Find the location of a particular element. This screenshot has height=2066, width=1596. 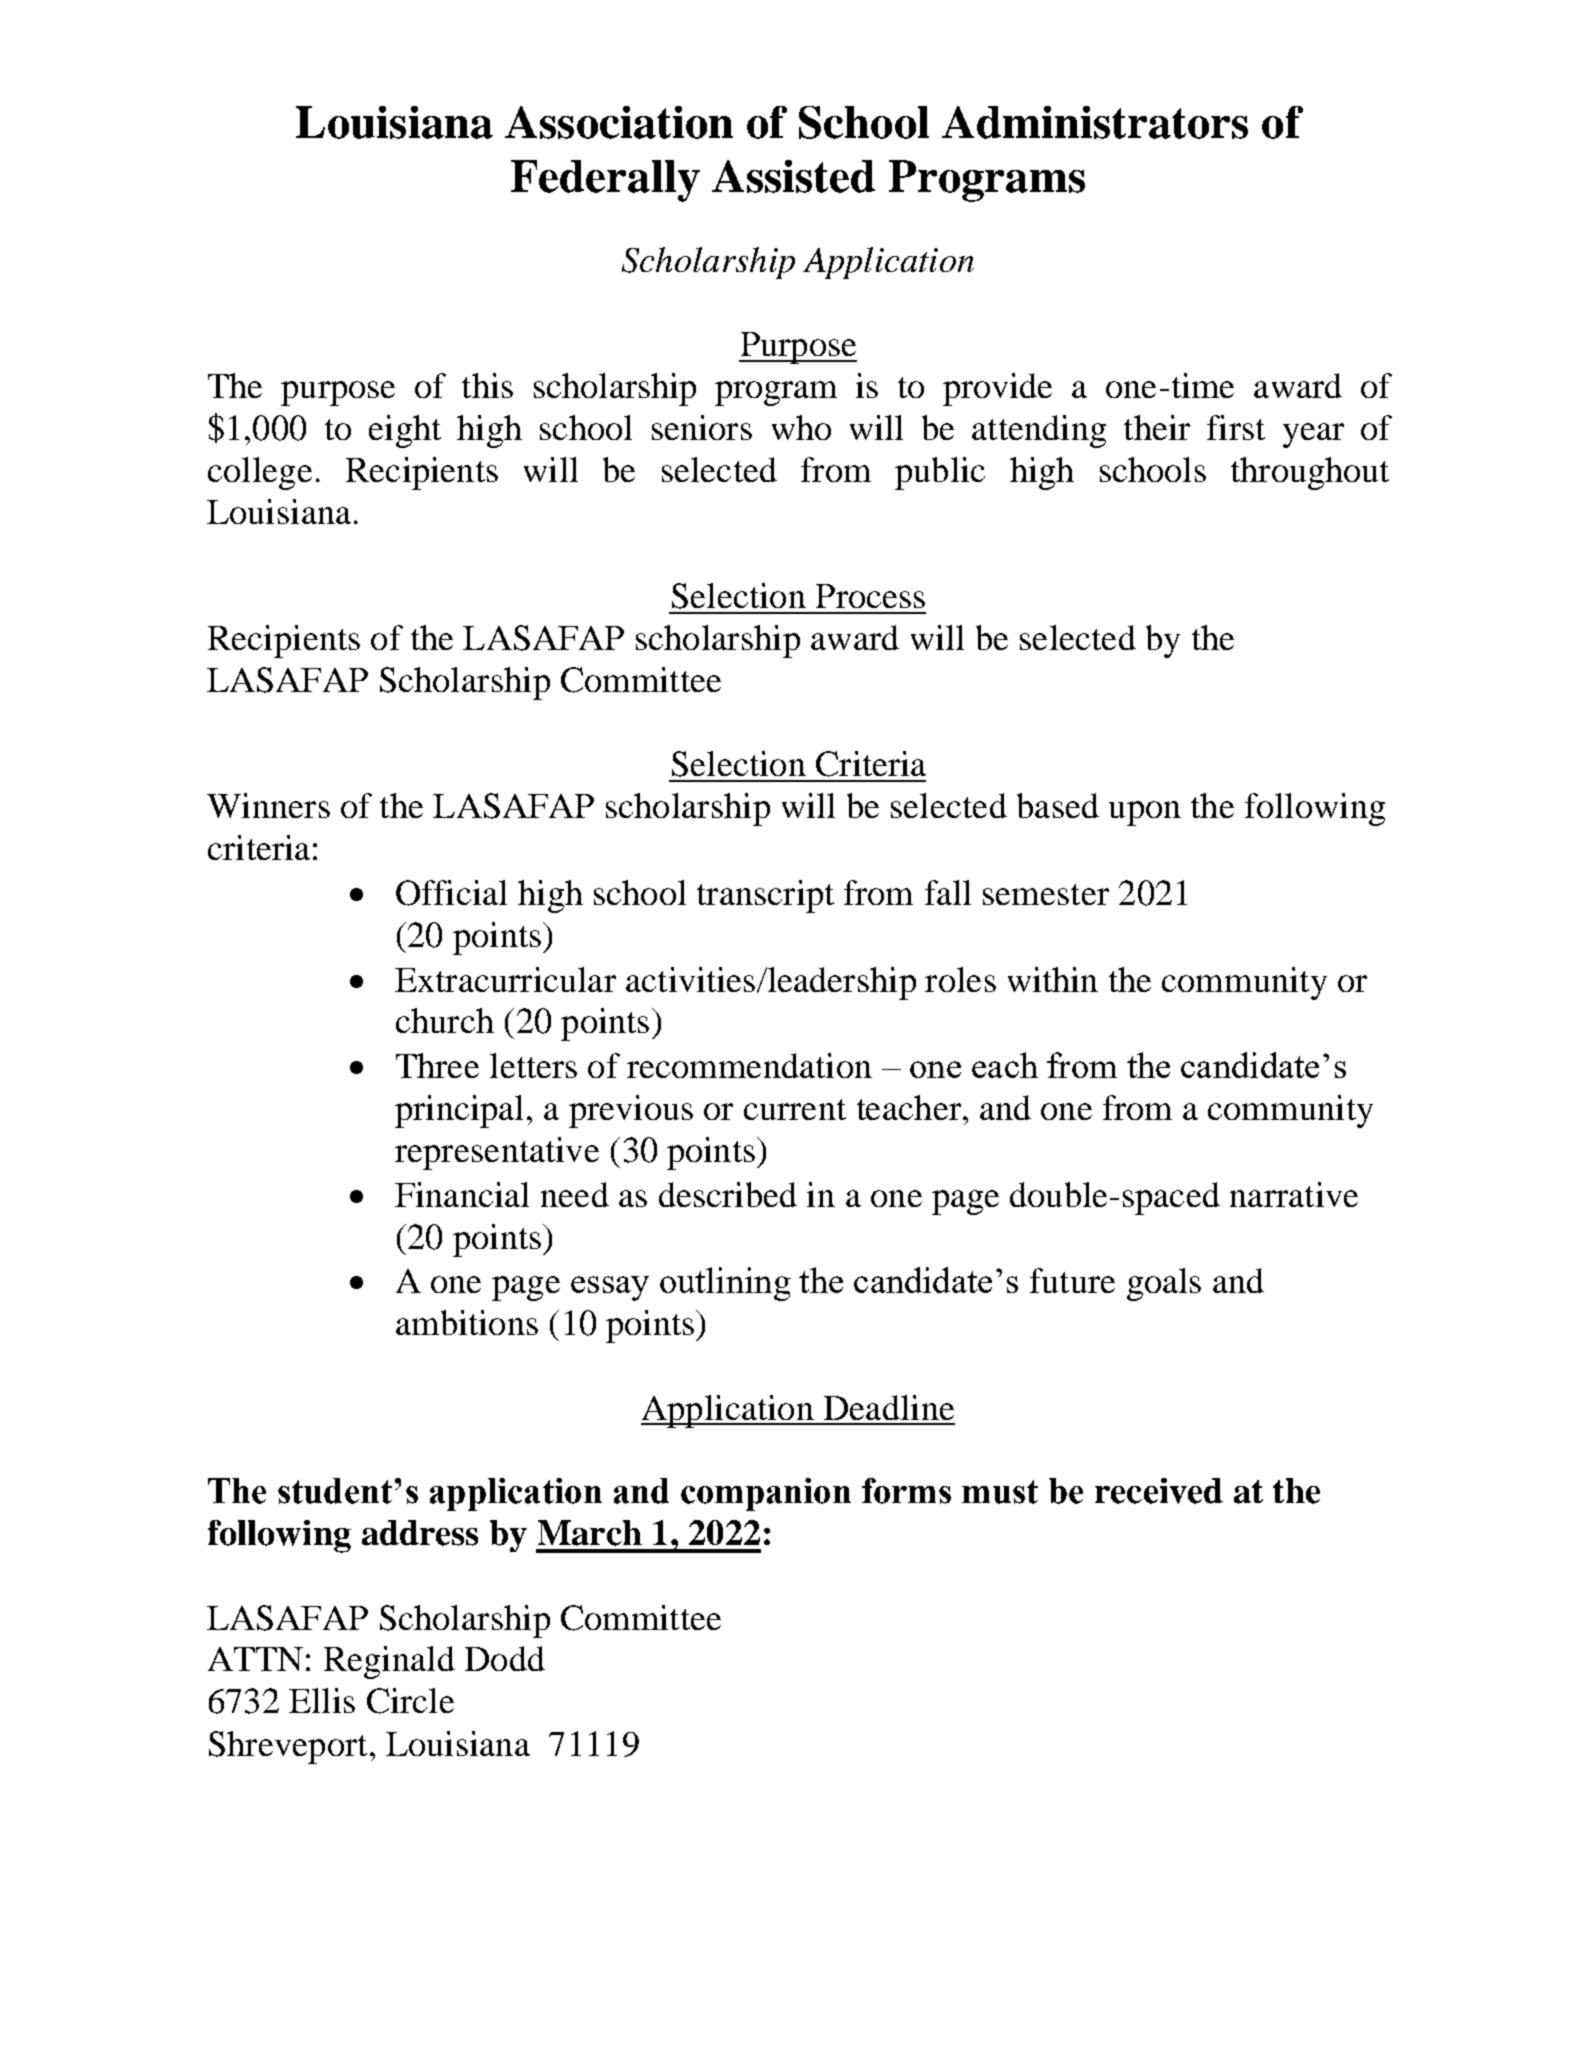

current is located at coordinates (795, 1109).
